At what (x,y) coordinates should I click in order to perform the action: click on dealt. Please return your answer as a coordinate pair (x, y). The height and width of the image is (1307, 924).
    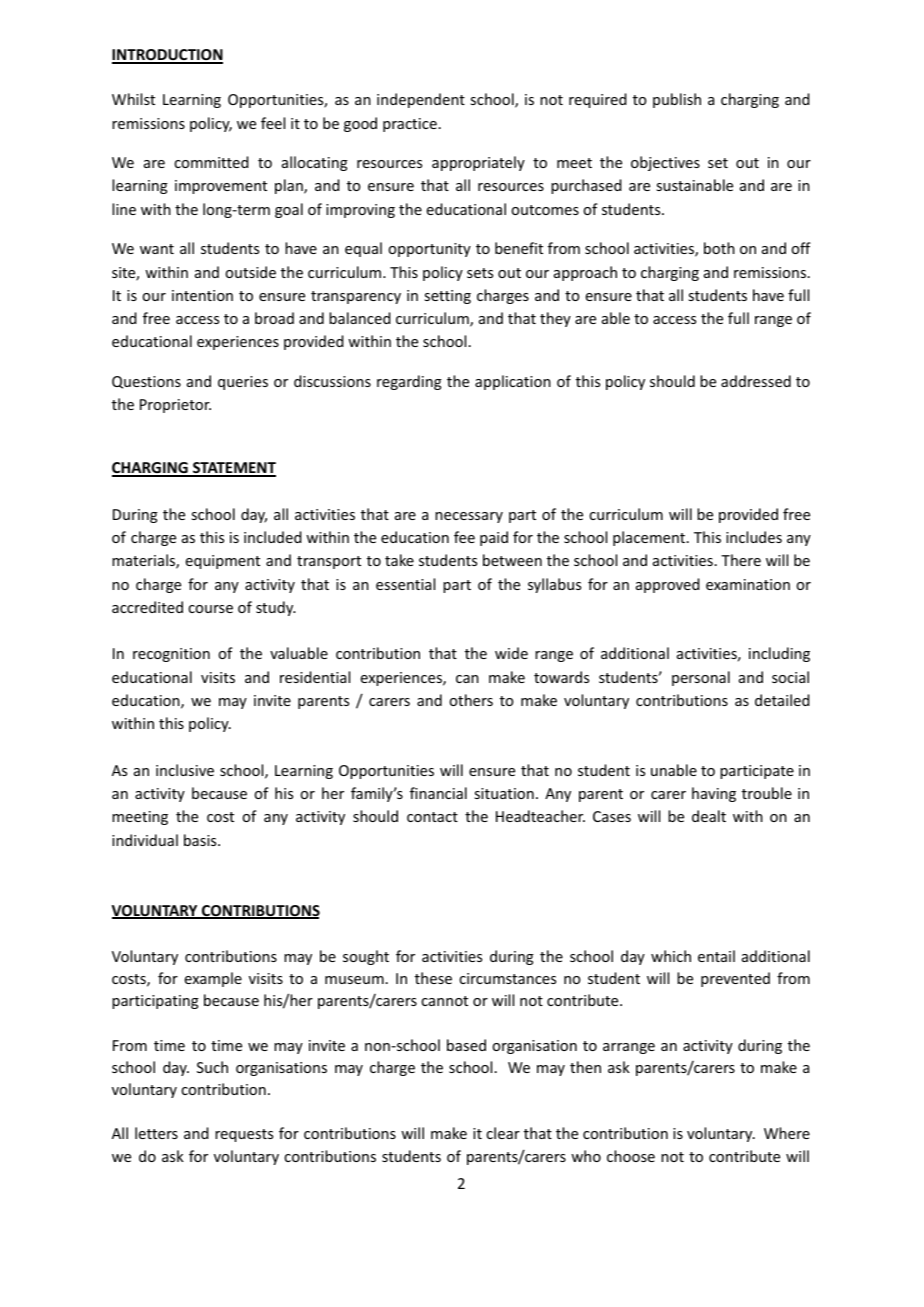
    Looking at the image, I should click on (709, 816).
